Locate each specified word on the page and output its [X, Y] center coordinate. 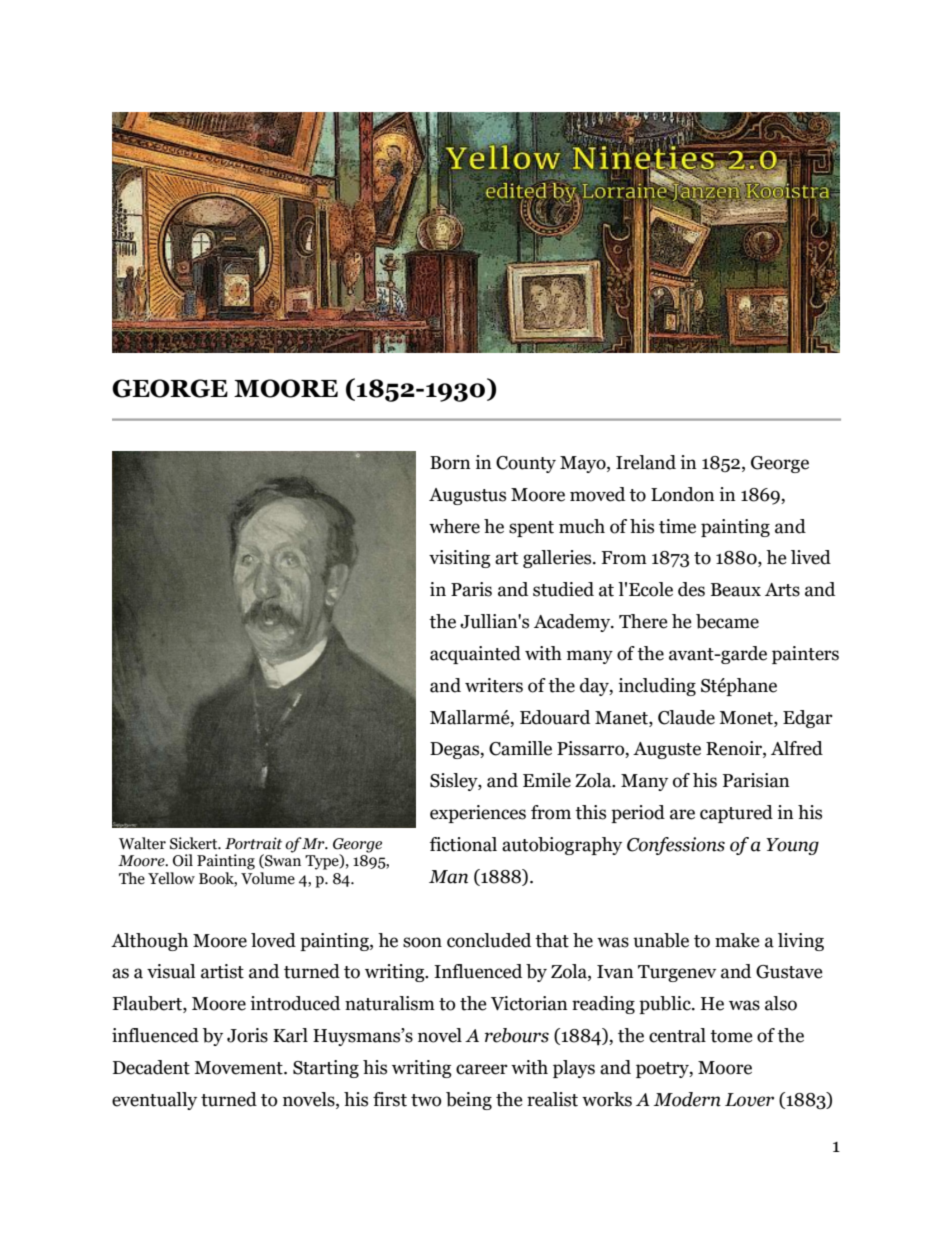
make [737, 940]
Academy [573, 623]
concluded [489, 940]
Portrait [253, 843]
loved [273, 940]
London [683, 494]
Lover [749, 1100]
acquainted [475, 655]
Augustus [467, 496]
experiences [478, 814]
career [482, 1069]
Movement [239, 1068]
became [727, 621]
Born [450, 463]
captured [736, 814]
